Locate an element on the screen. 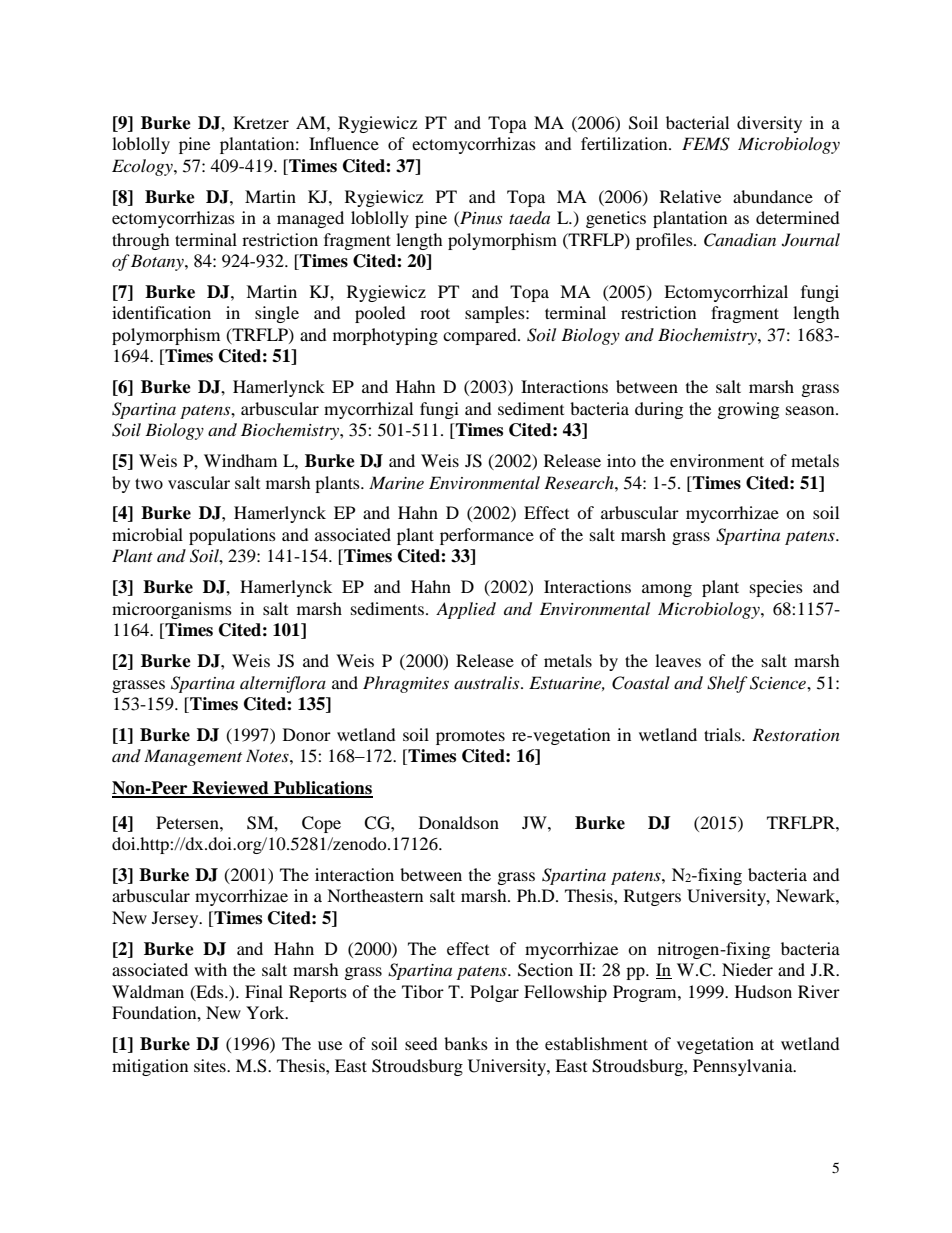 This screenshot has height=1233, width=952. microorganisms is located at coordinates (172, 610).
